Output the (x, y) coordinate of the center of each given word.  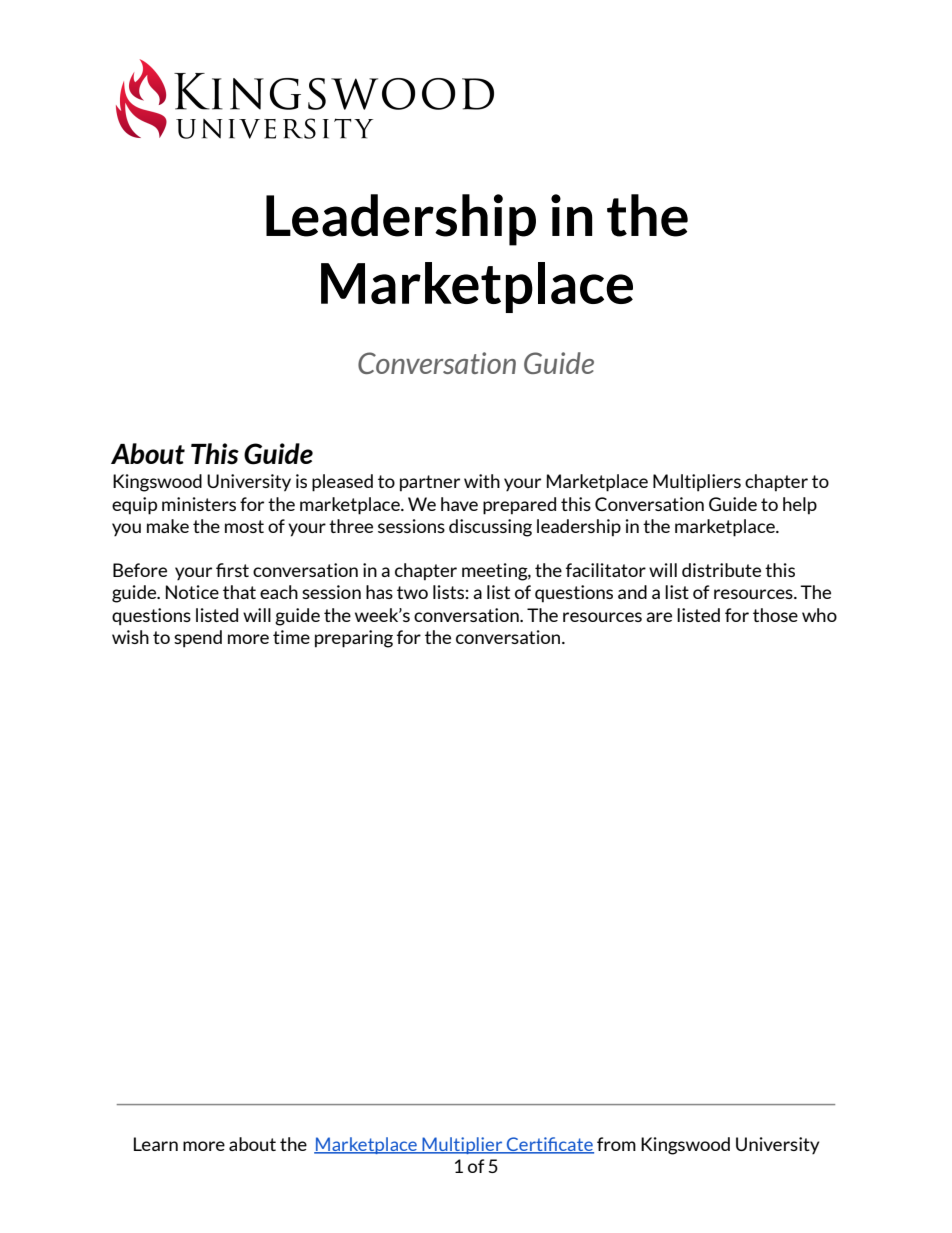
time (291, 637)
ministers (199, 504)
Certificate (549, 1145)
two (412, 592)
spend (198, 639)
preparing (354, 639)
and (632, 592)
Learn (156, 1144)
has (379, 592)
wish (130, 637)
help (800, 506)
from (616, 1144)
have (459, 504)
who (819, 615)
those (775, 615)
